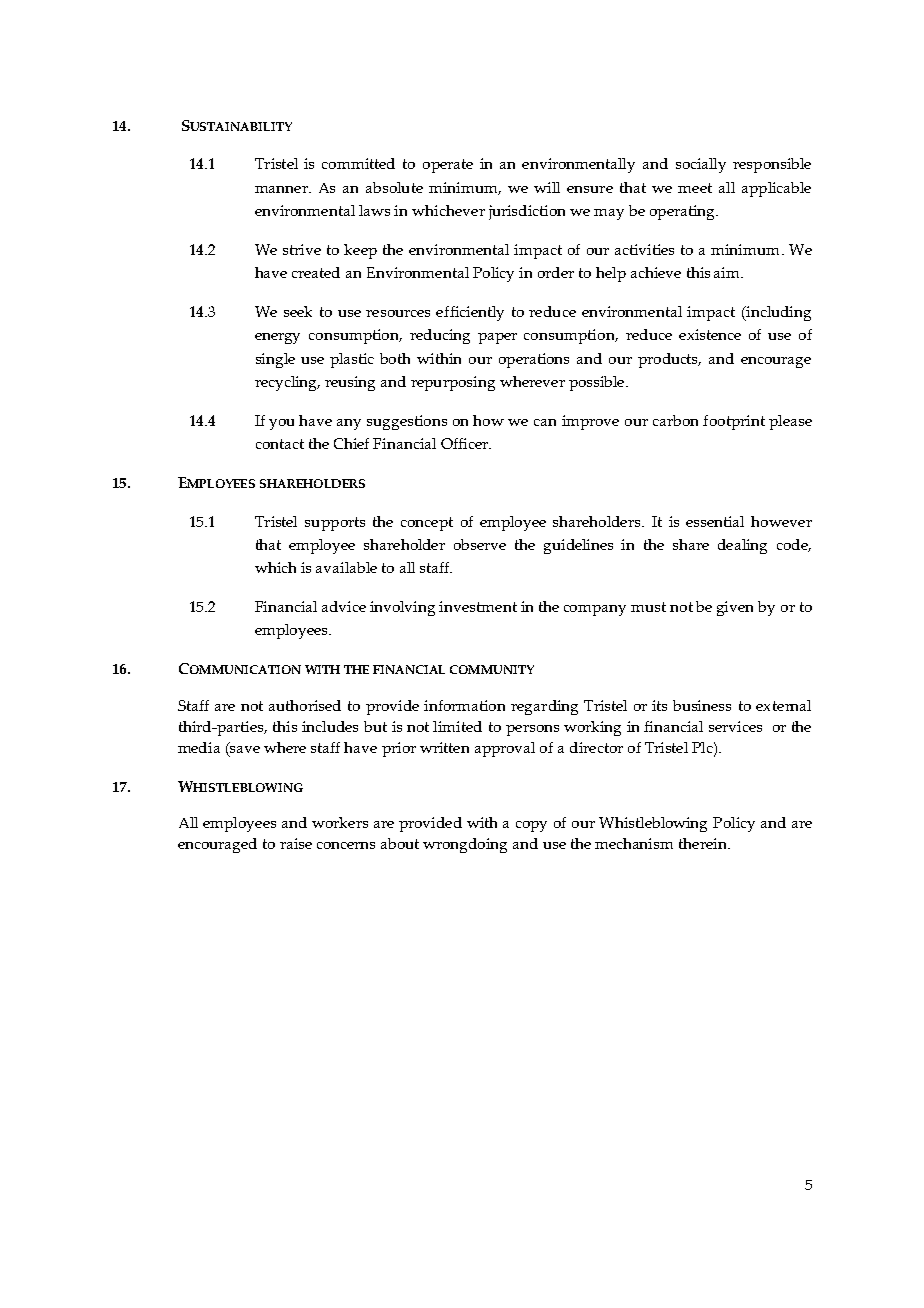 This page has height=1308, width=924. I want to click on observe, so click(480, 544).
